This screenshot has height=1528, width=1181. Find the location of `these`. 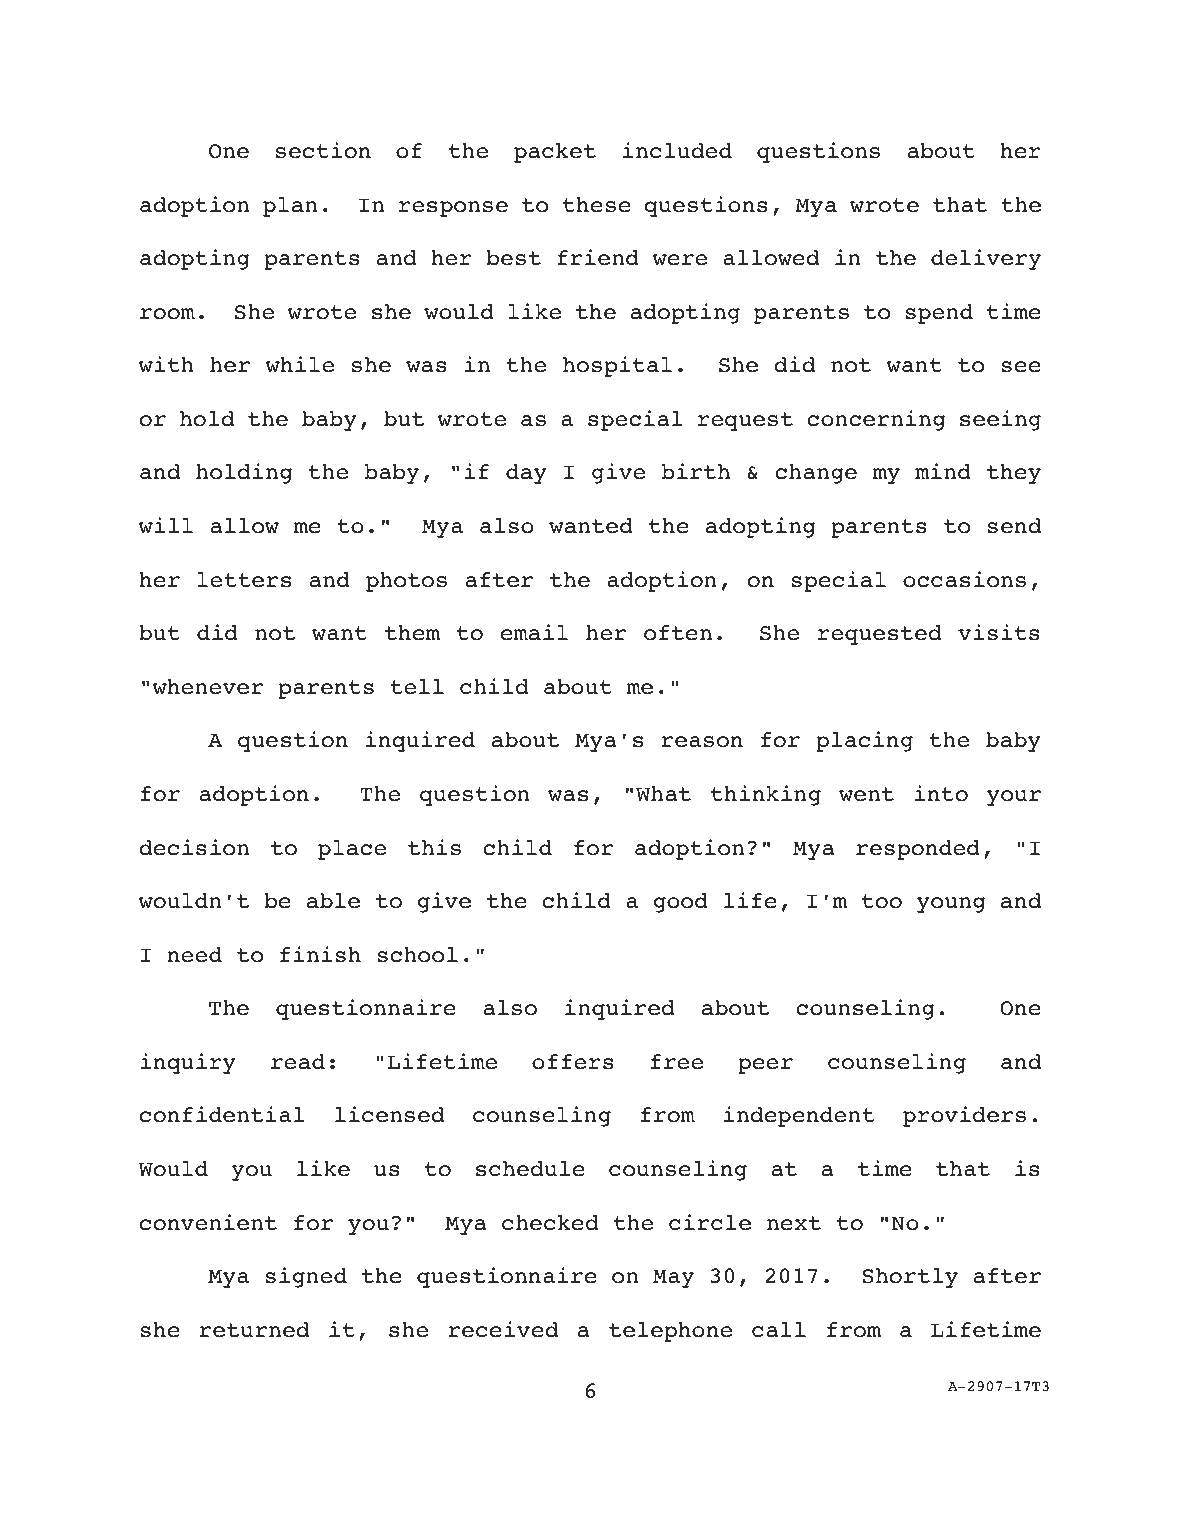

these is located at coordinates (597, 205).
